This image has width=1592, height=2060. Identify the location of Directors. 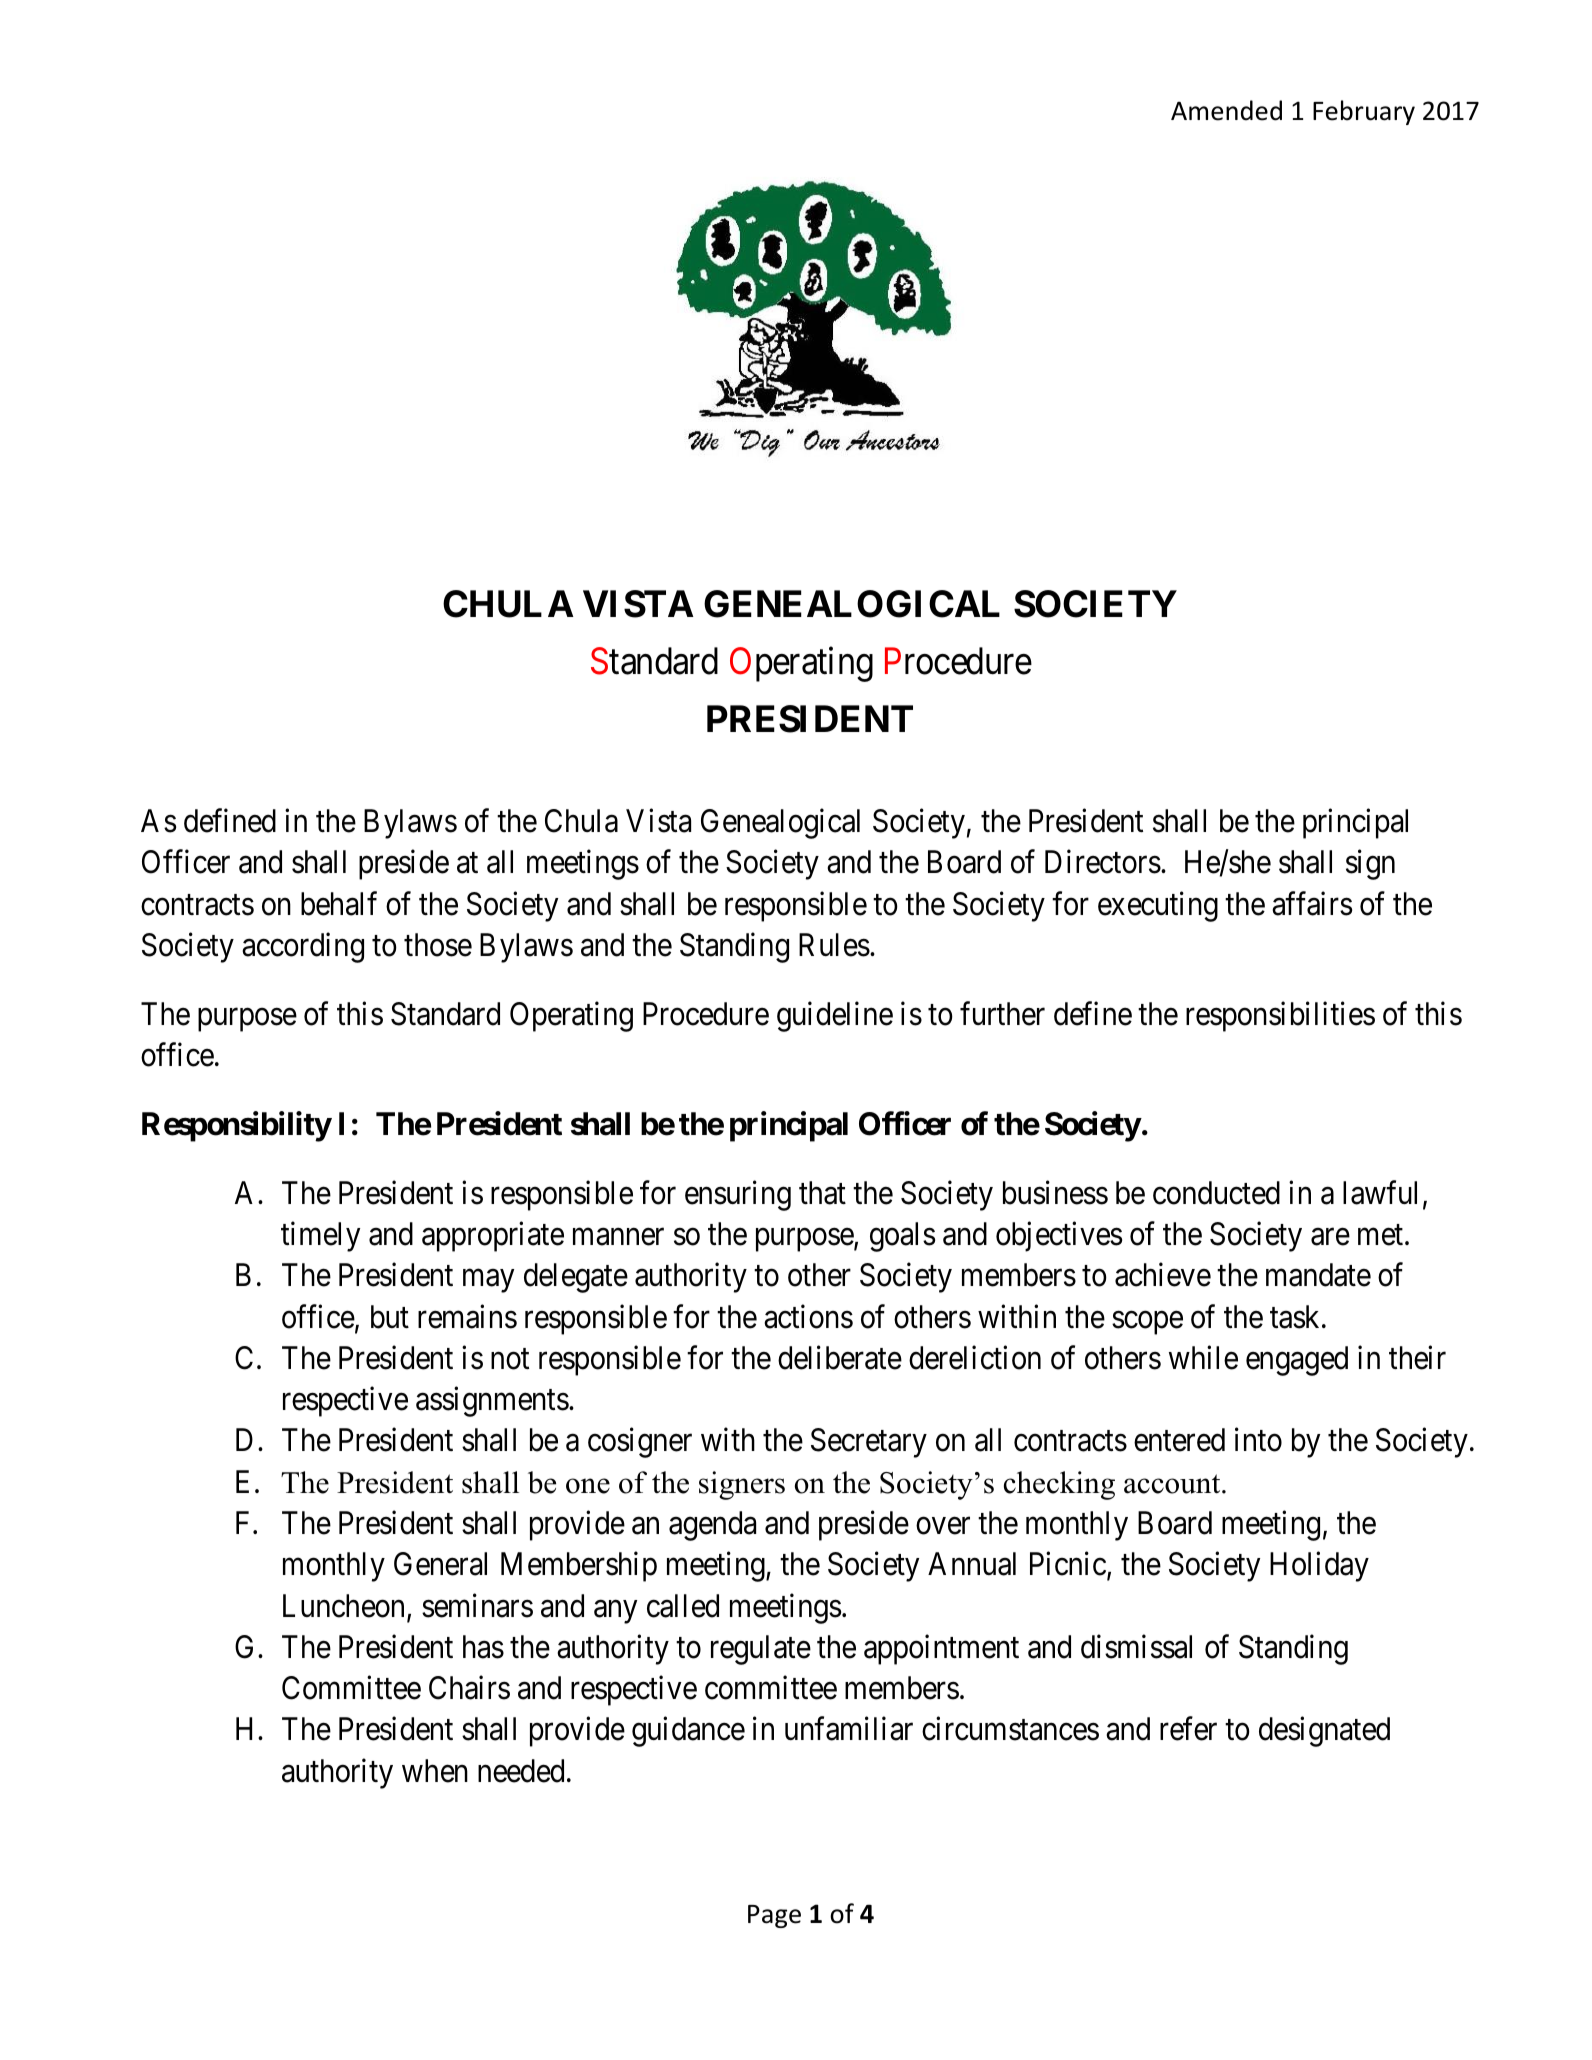
(1103, 862).
